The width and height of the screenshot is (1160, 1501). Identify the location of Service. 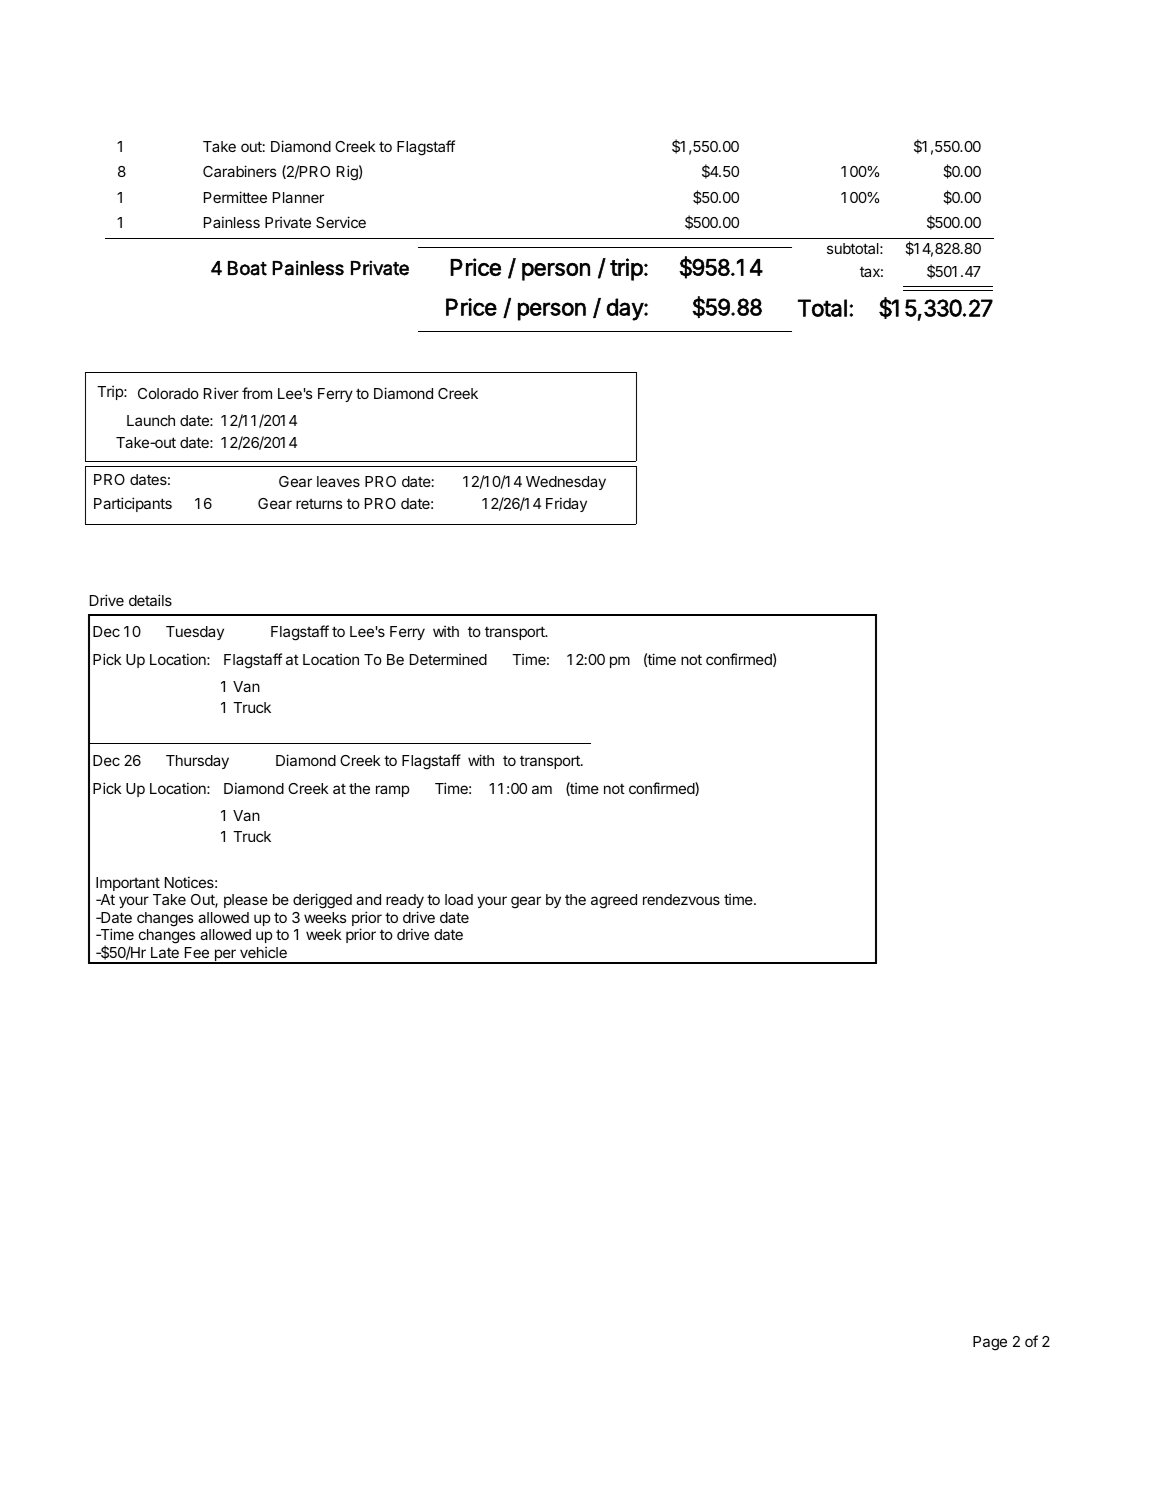
(341, 222).
